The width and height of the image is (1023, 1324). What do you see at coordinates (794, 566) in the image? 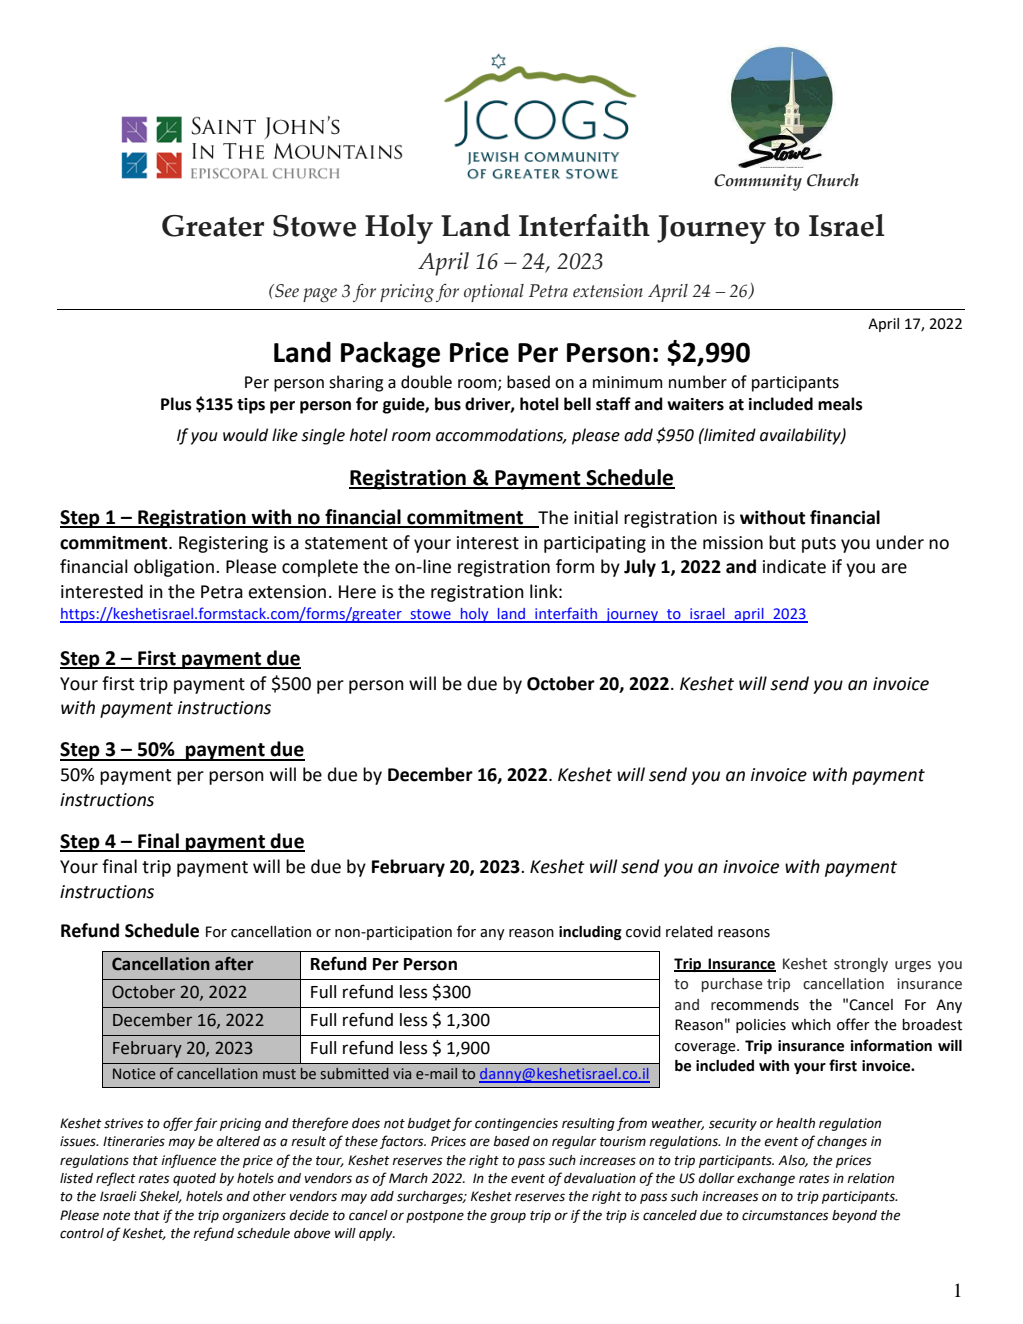
I see `indicate` at bounding box center [794, 566].
